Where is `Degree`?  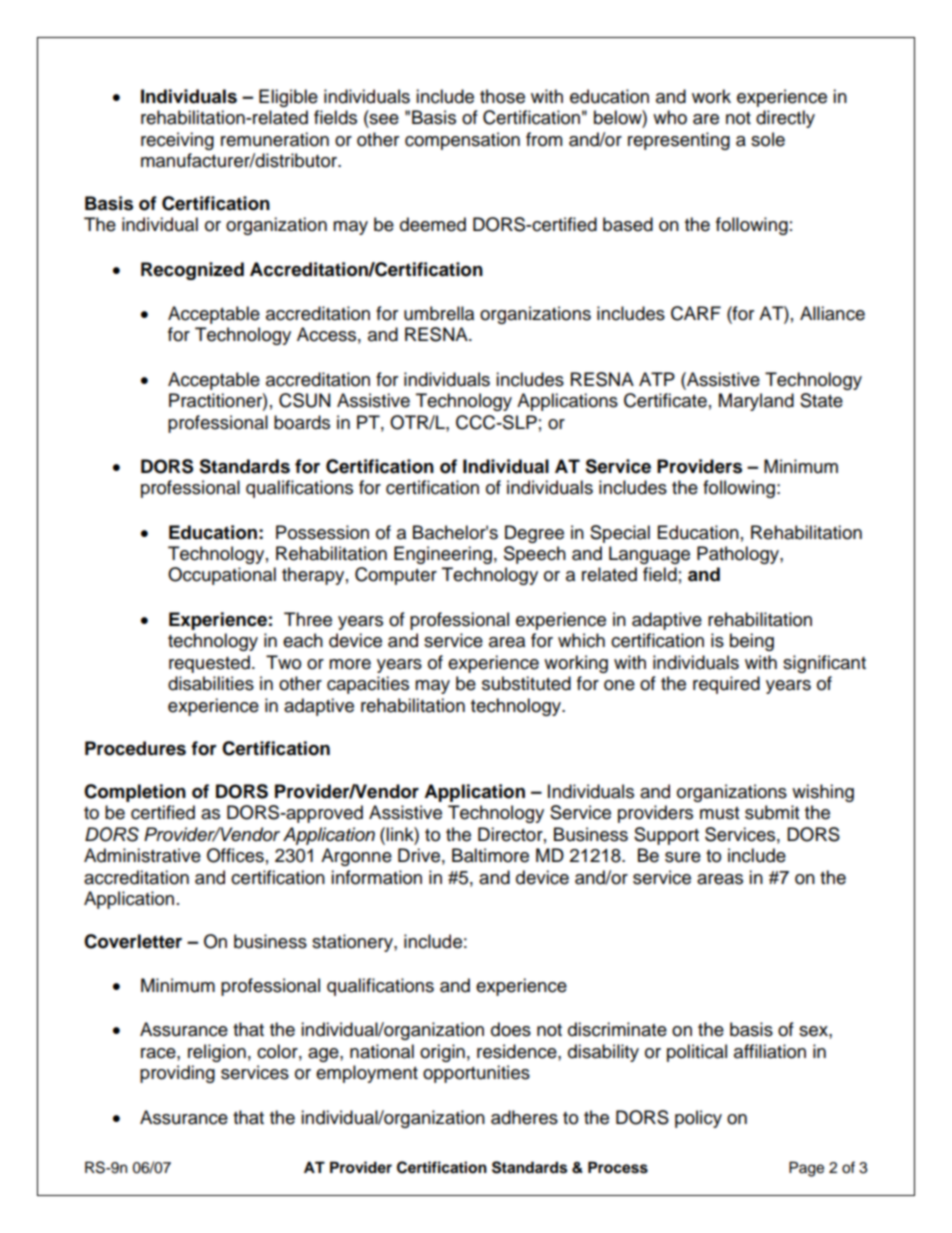 Degree is located at coordinates (534, 534).
